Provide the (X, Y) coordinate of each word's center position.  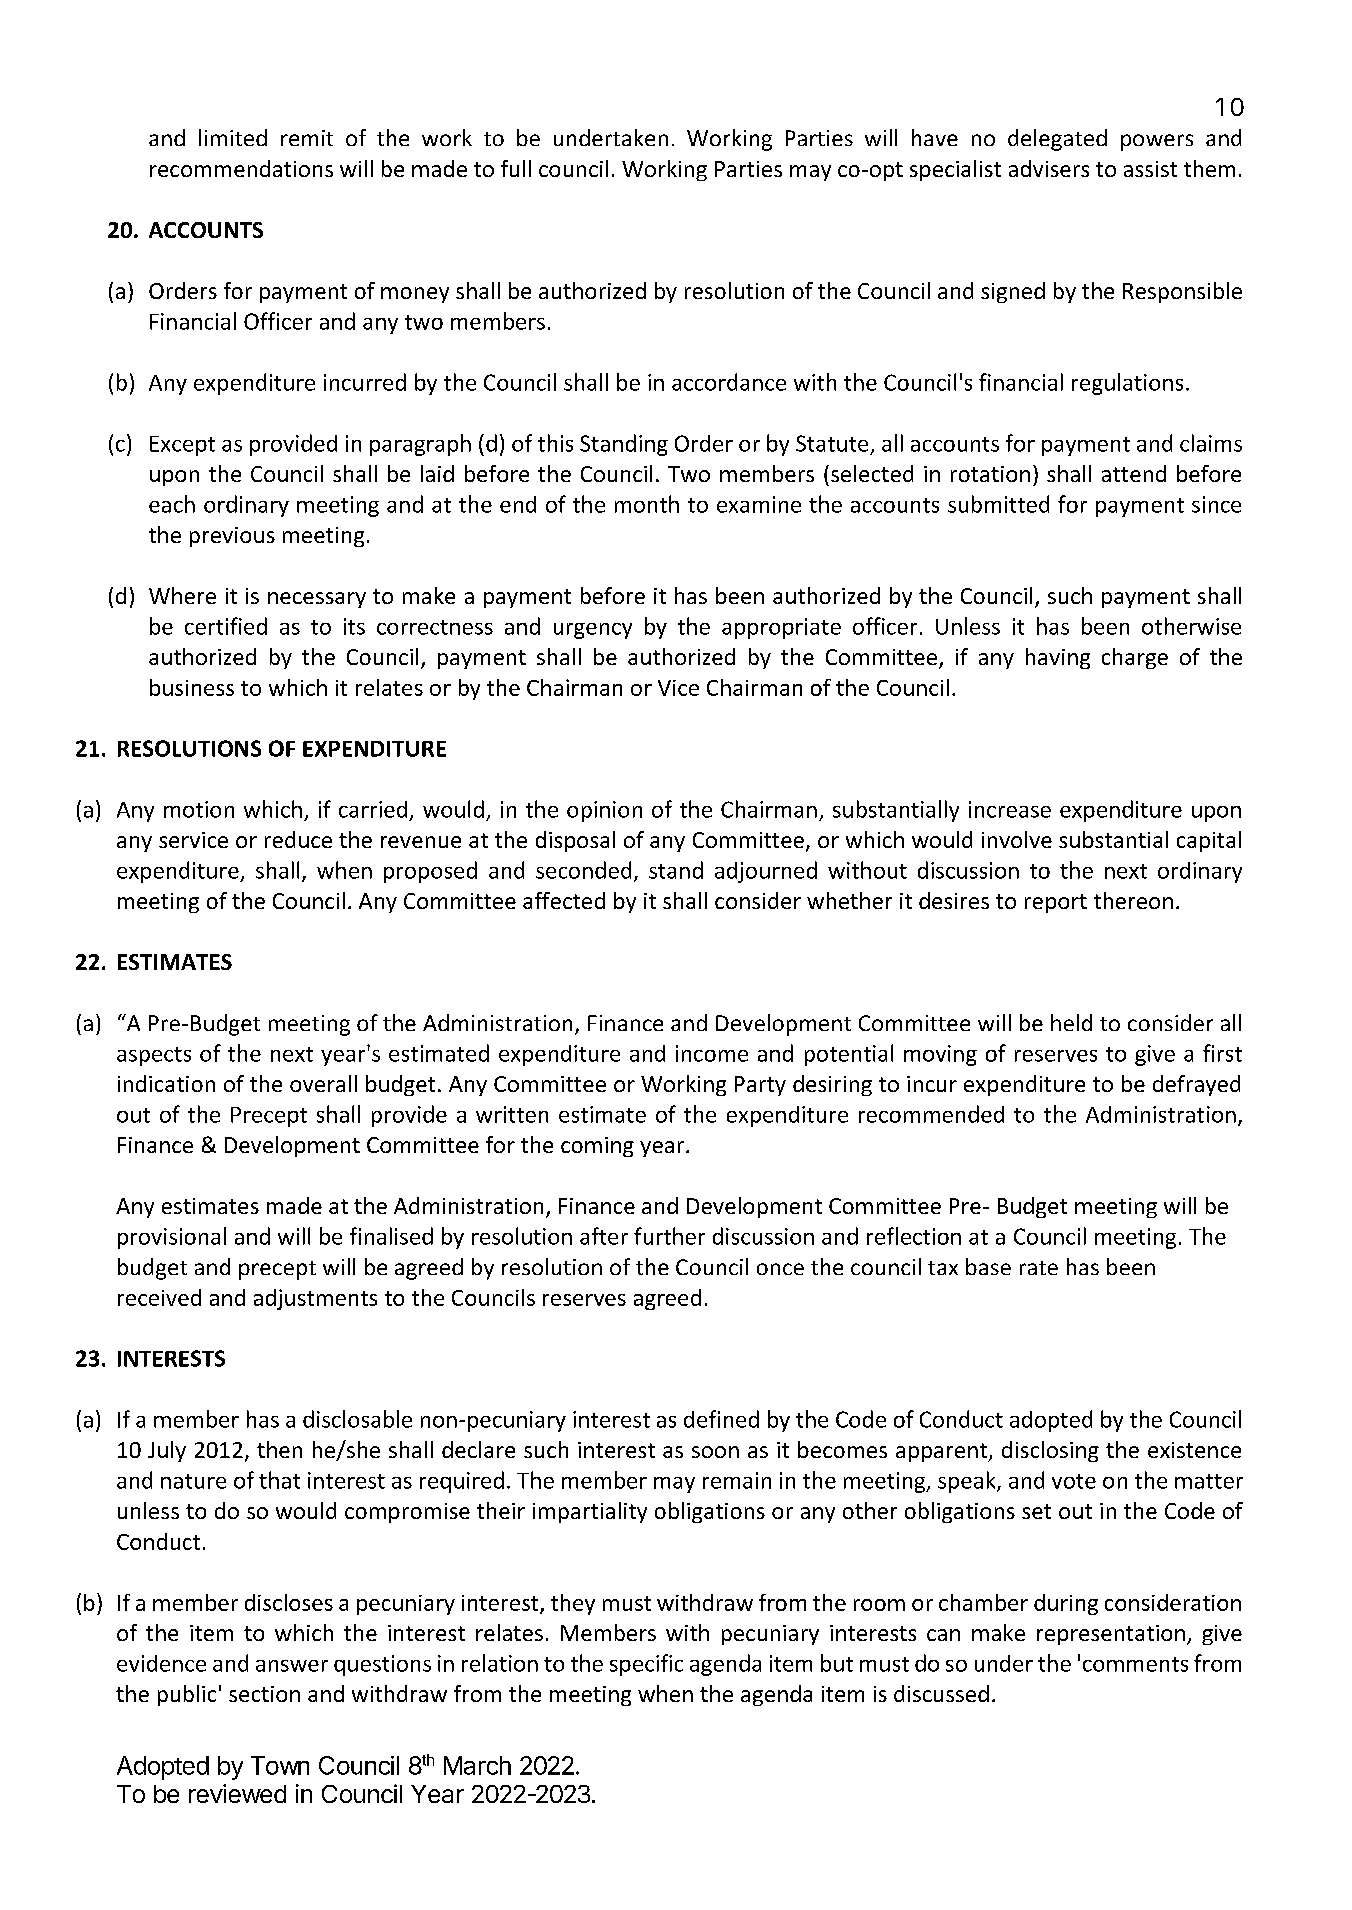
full (516, 168)
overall (323, 1083)
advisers (1049, 168)
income (712, 1053)
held (1071, 1022)
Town (280, 1765)
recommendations (241, 168)
